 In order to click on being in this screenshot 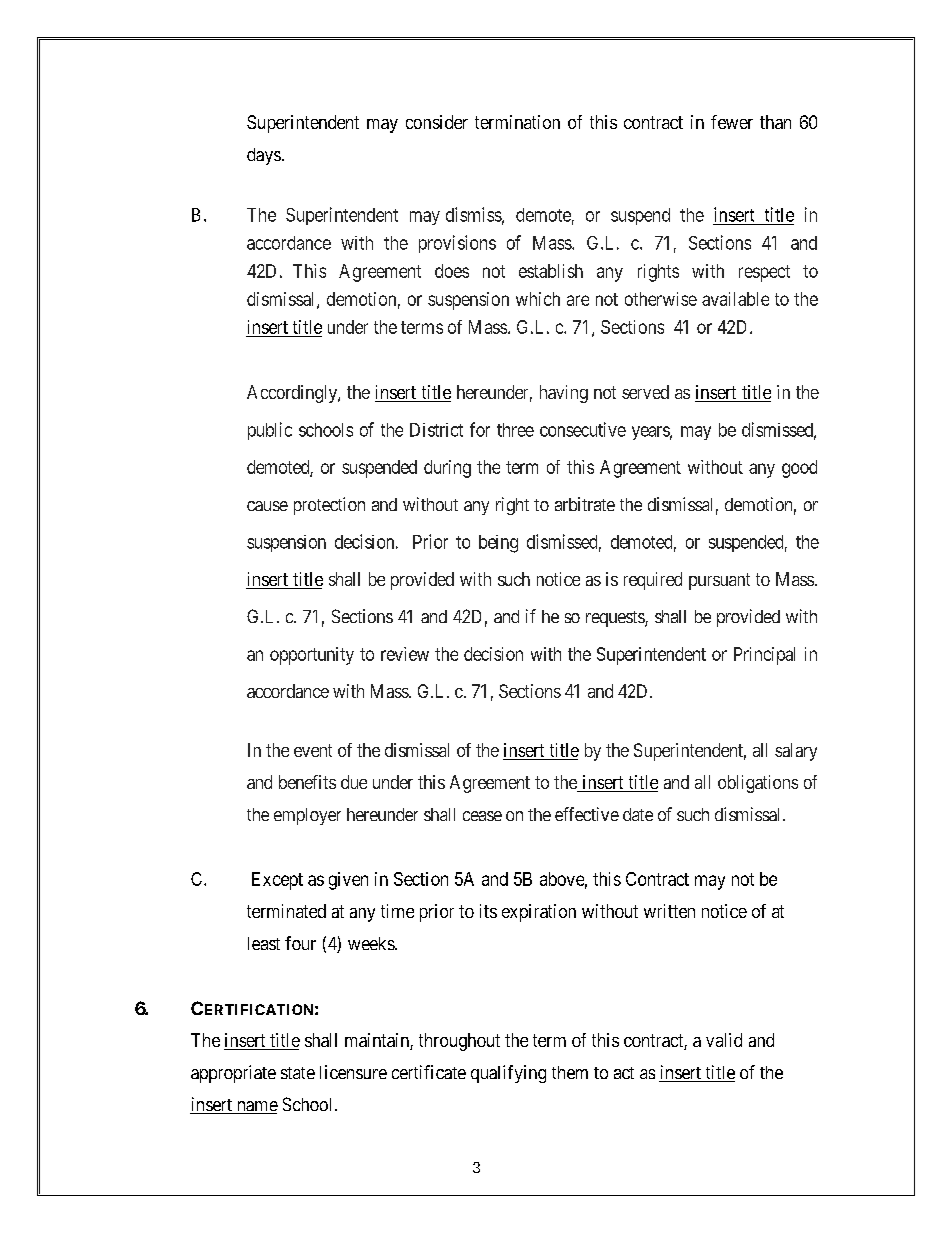, I will do `click(498, 544)`.
